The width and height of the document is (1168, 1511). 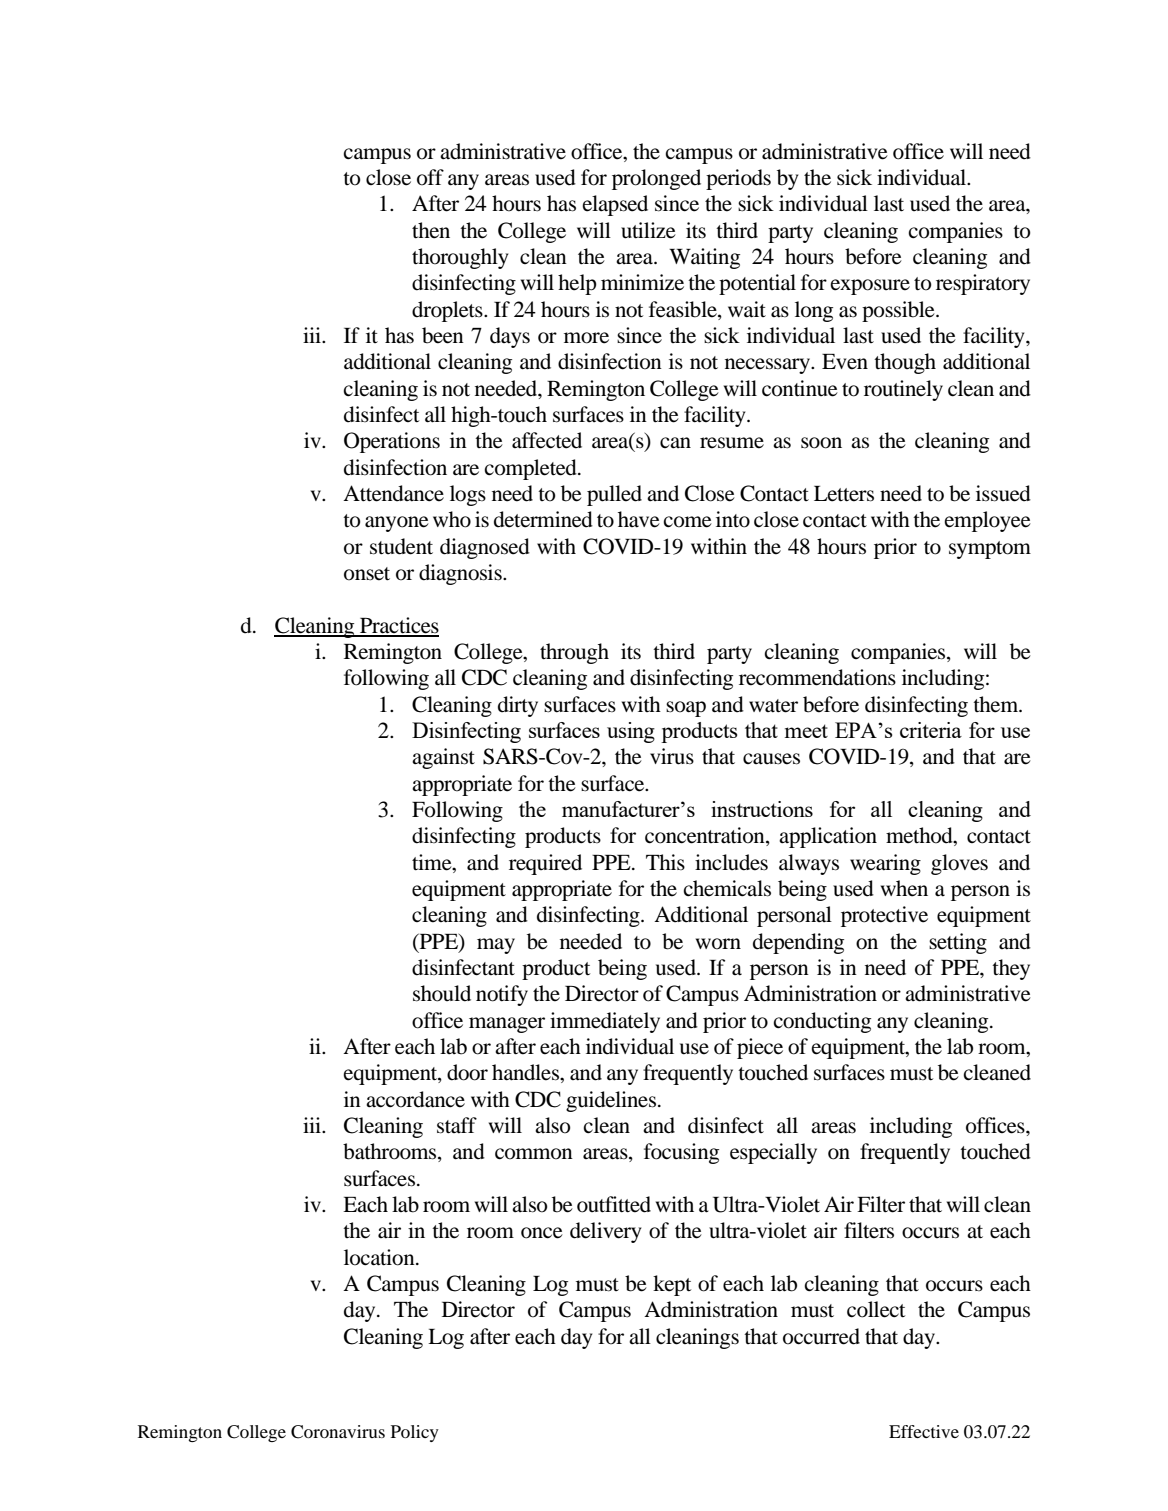 I want to click on then, so click(x=431, y=230).
